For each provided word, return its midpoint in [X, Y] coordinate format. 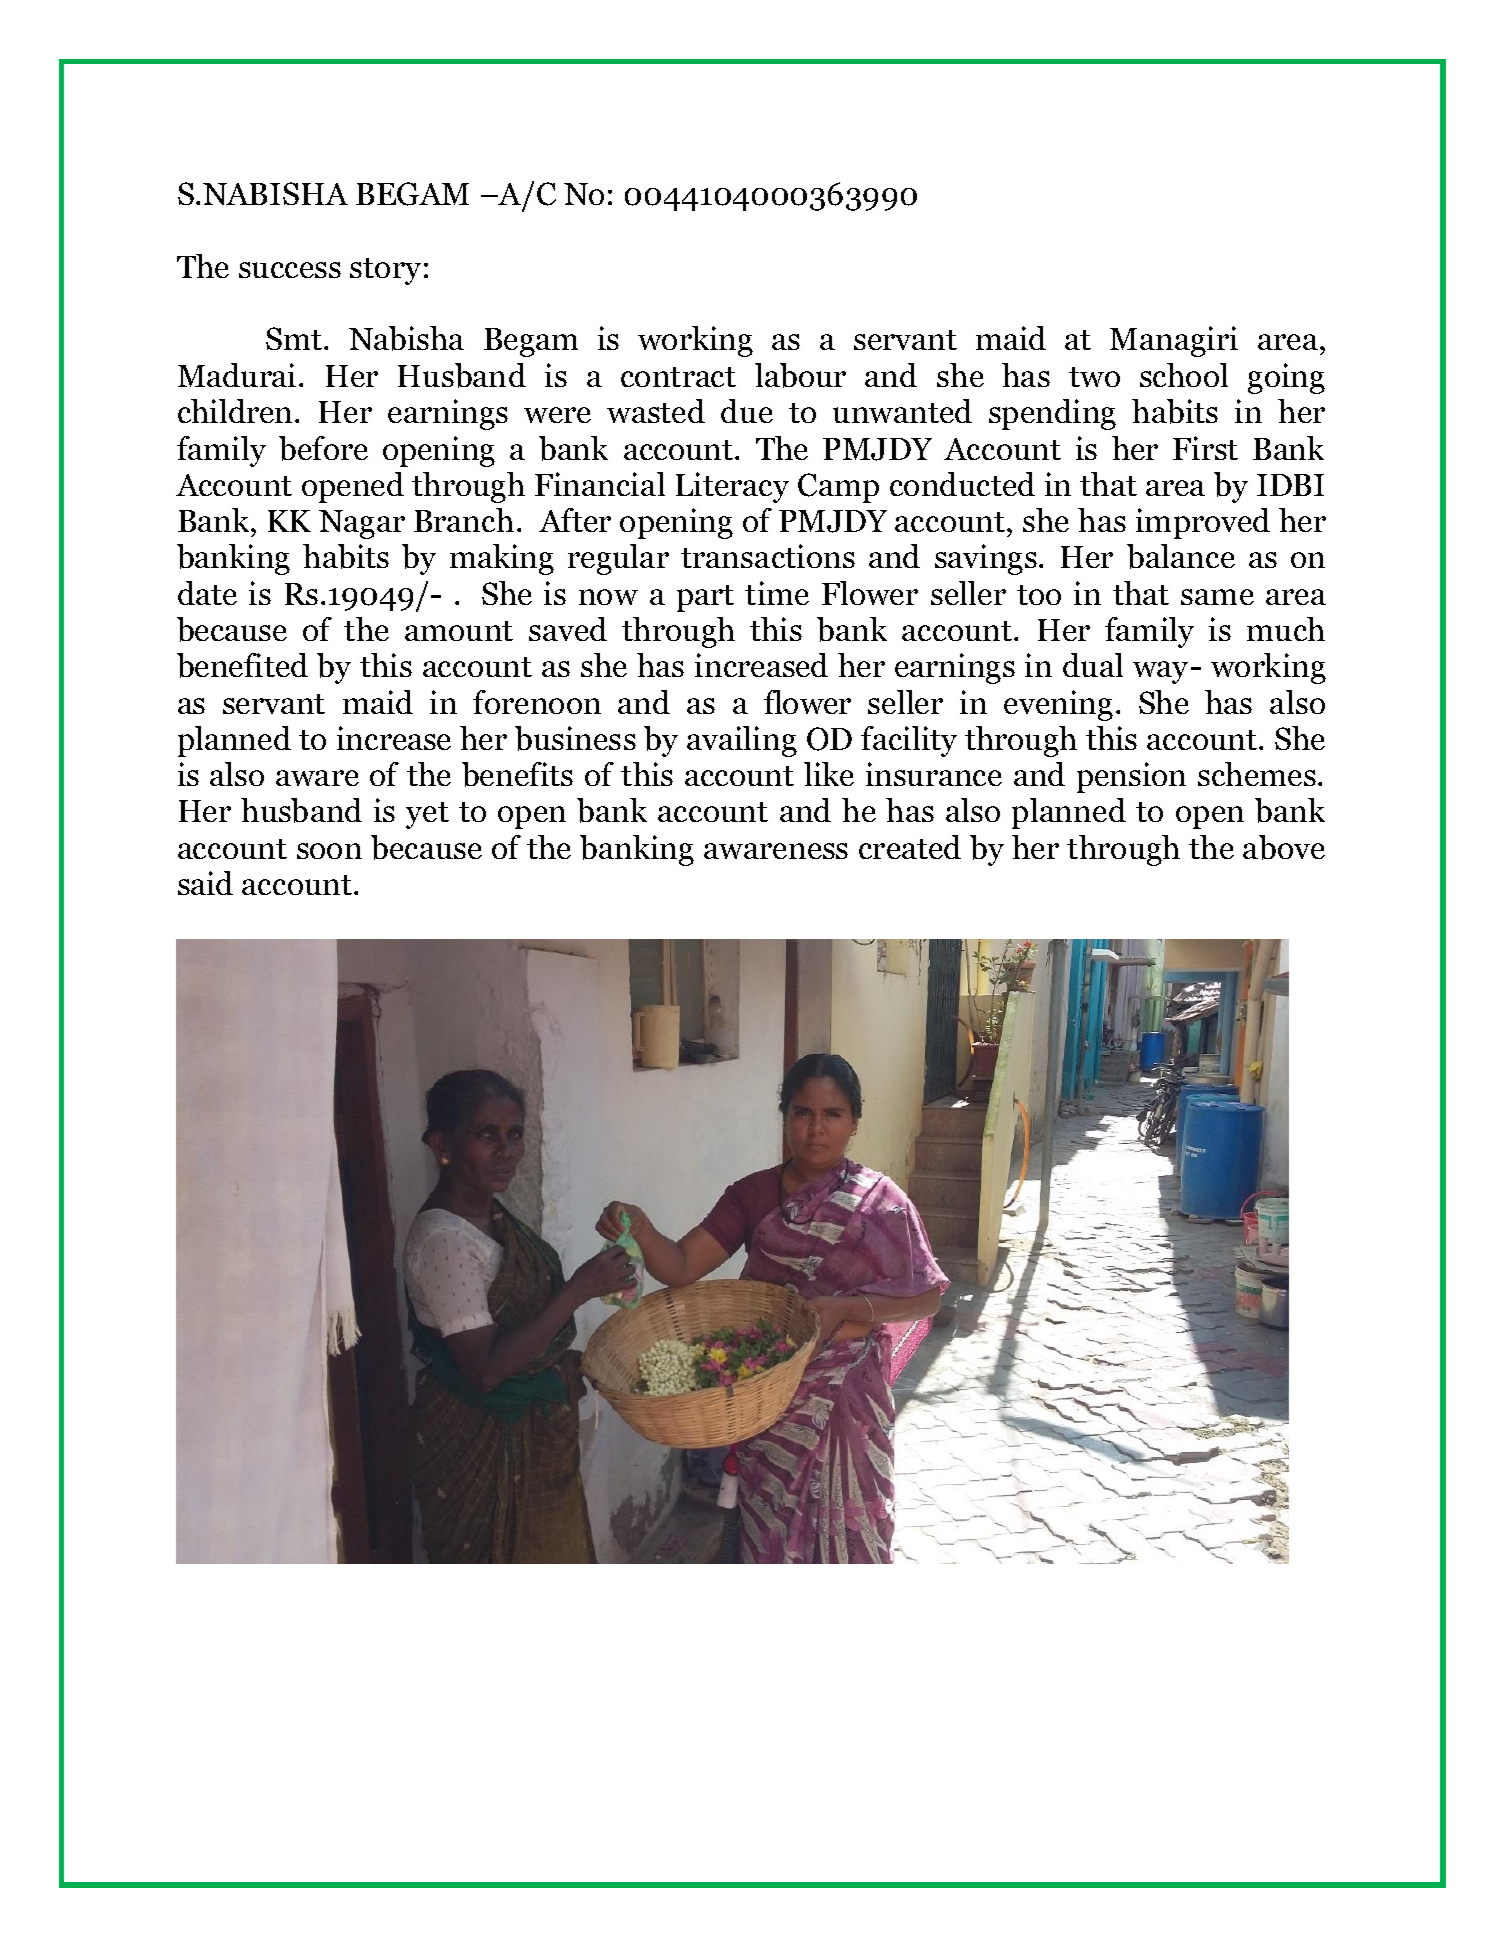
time [777, 593]
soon [329, 851]
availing [742, 741]
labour [800, 375]
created [910, 847]
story [385, 271]
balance [1181, 556]
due [747, 411]
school [1184, 375]
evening [1058, 705]
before [323, 448]
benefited [242, 665]
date [207, 593]
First [1205, 448]
